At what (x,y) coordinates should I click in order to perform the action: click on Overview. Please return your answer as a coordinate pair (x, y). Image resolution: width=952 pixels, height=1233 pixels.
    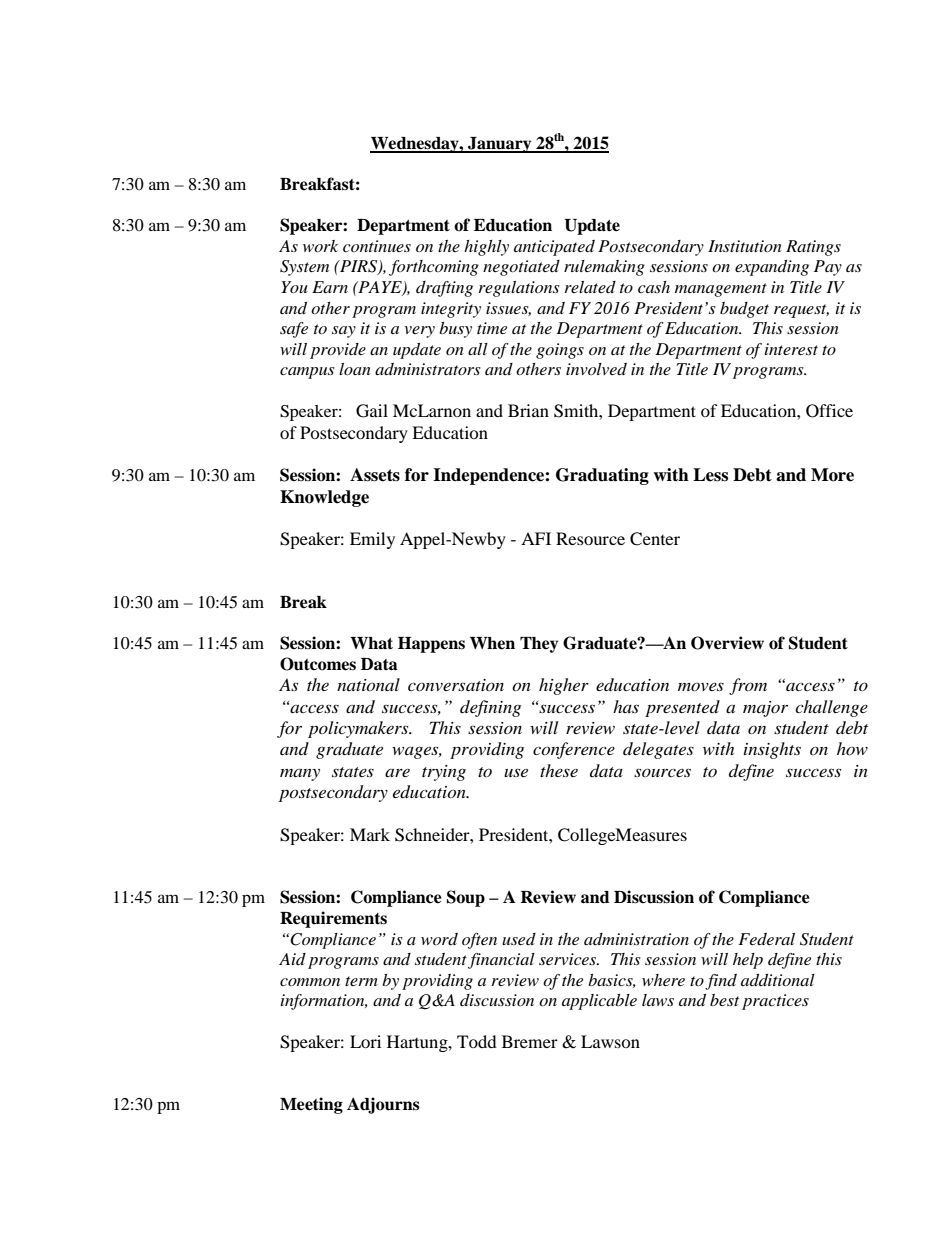
    Looking at the image, I should click on (727, 643).
